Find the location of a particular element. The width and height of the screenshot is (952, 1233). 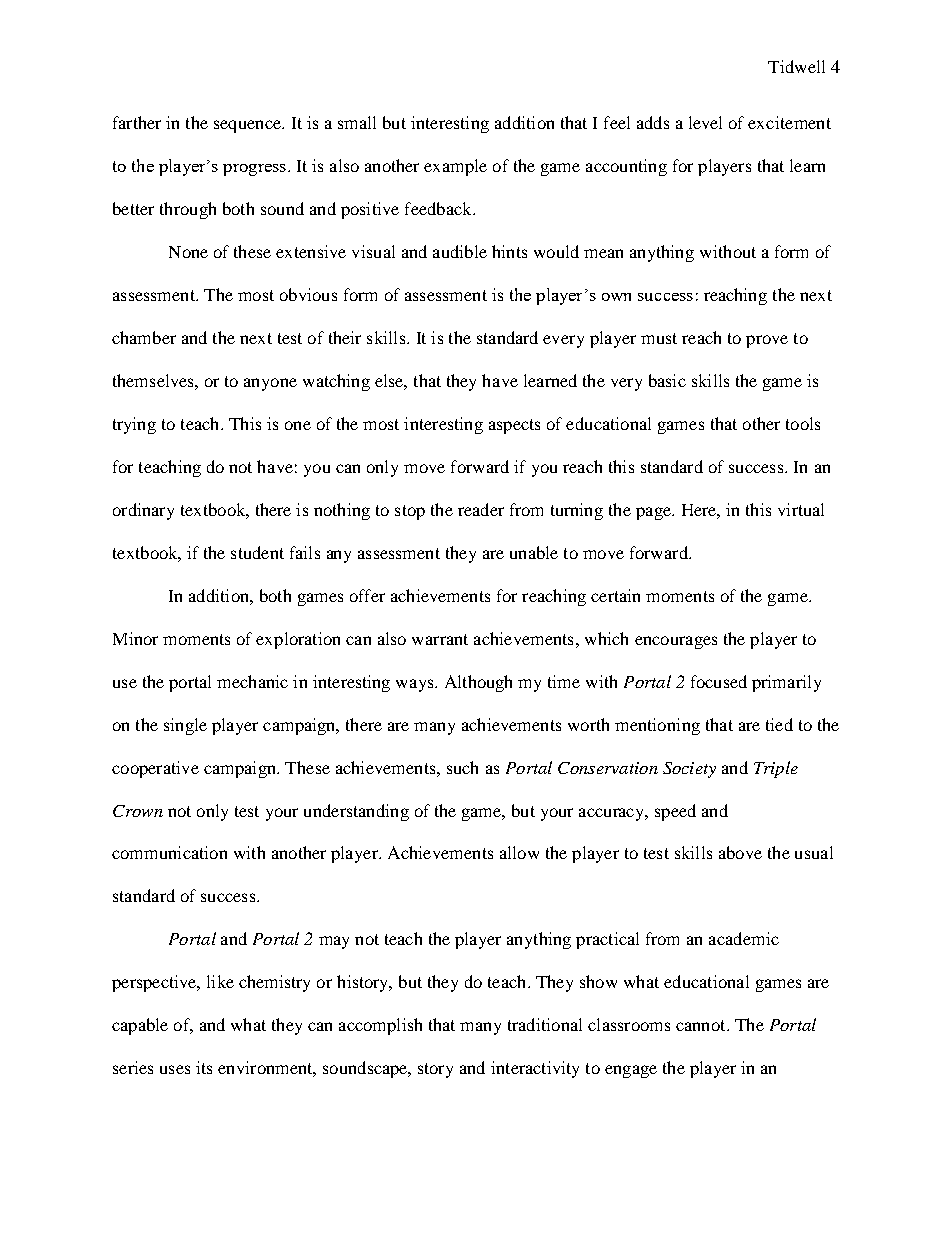

its is located at coordinates (204, 1067).
